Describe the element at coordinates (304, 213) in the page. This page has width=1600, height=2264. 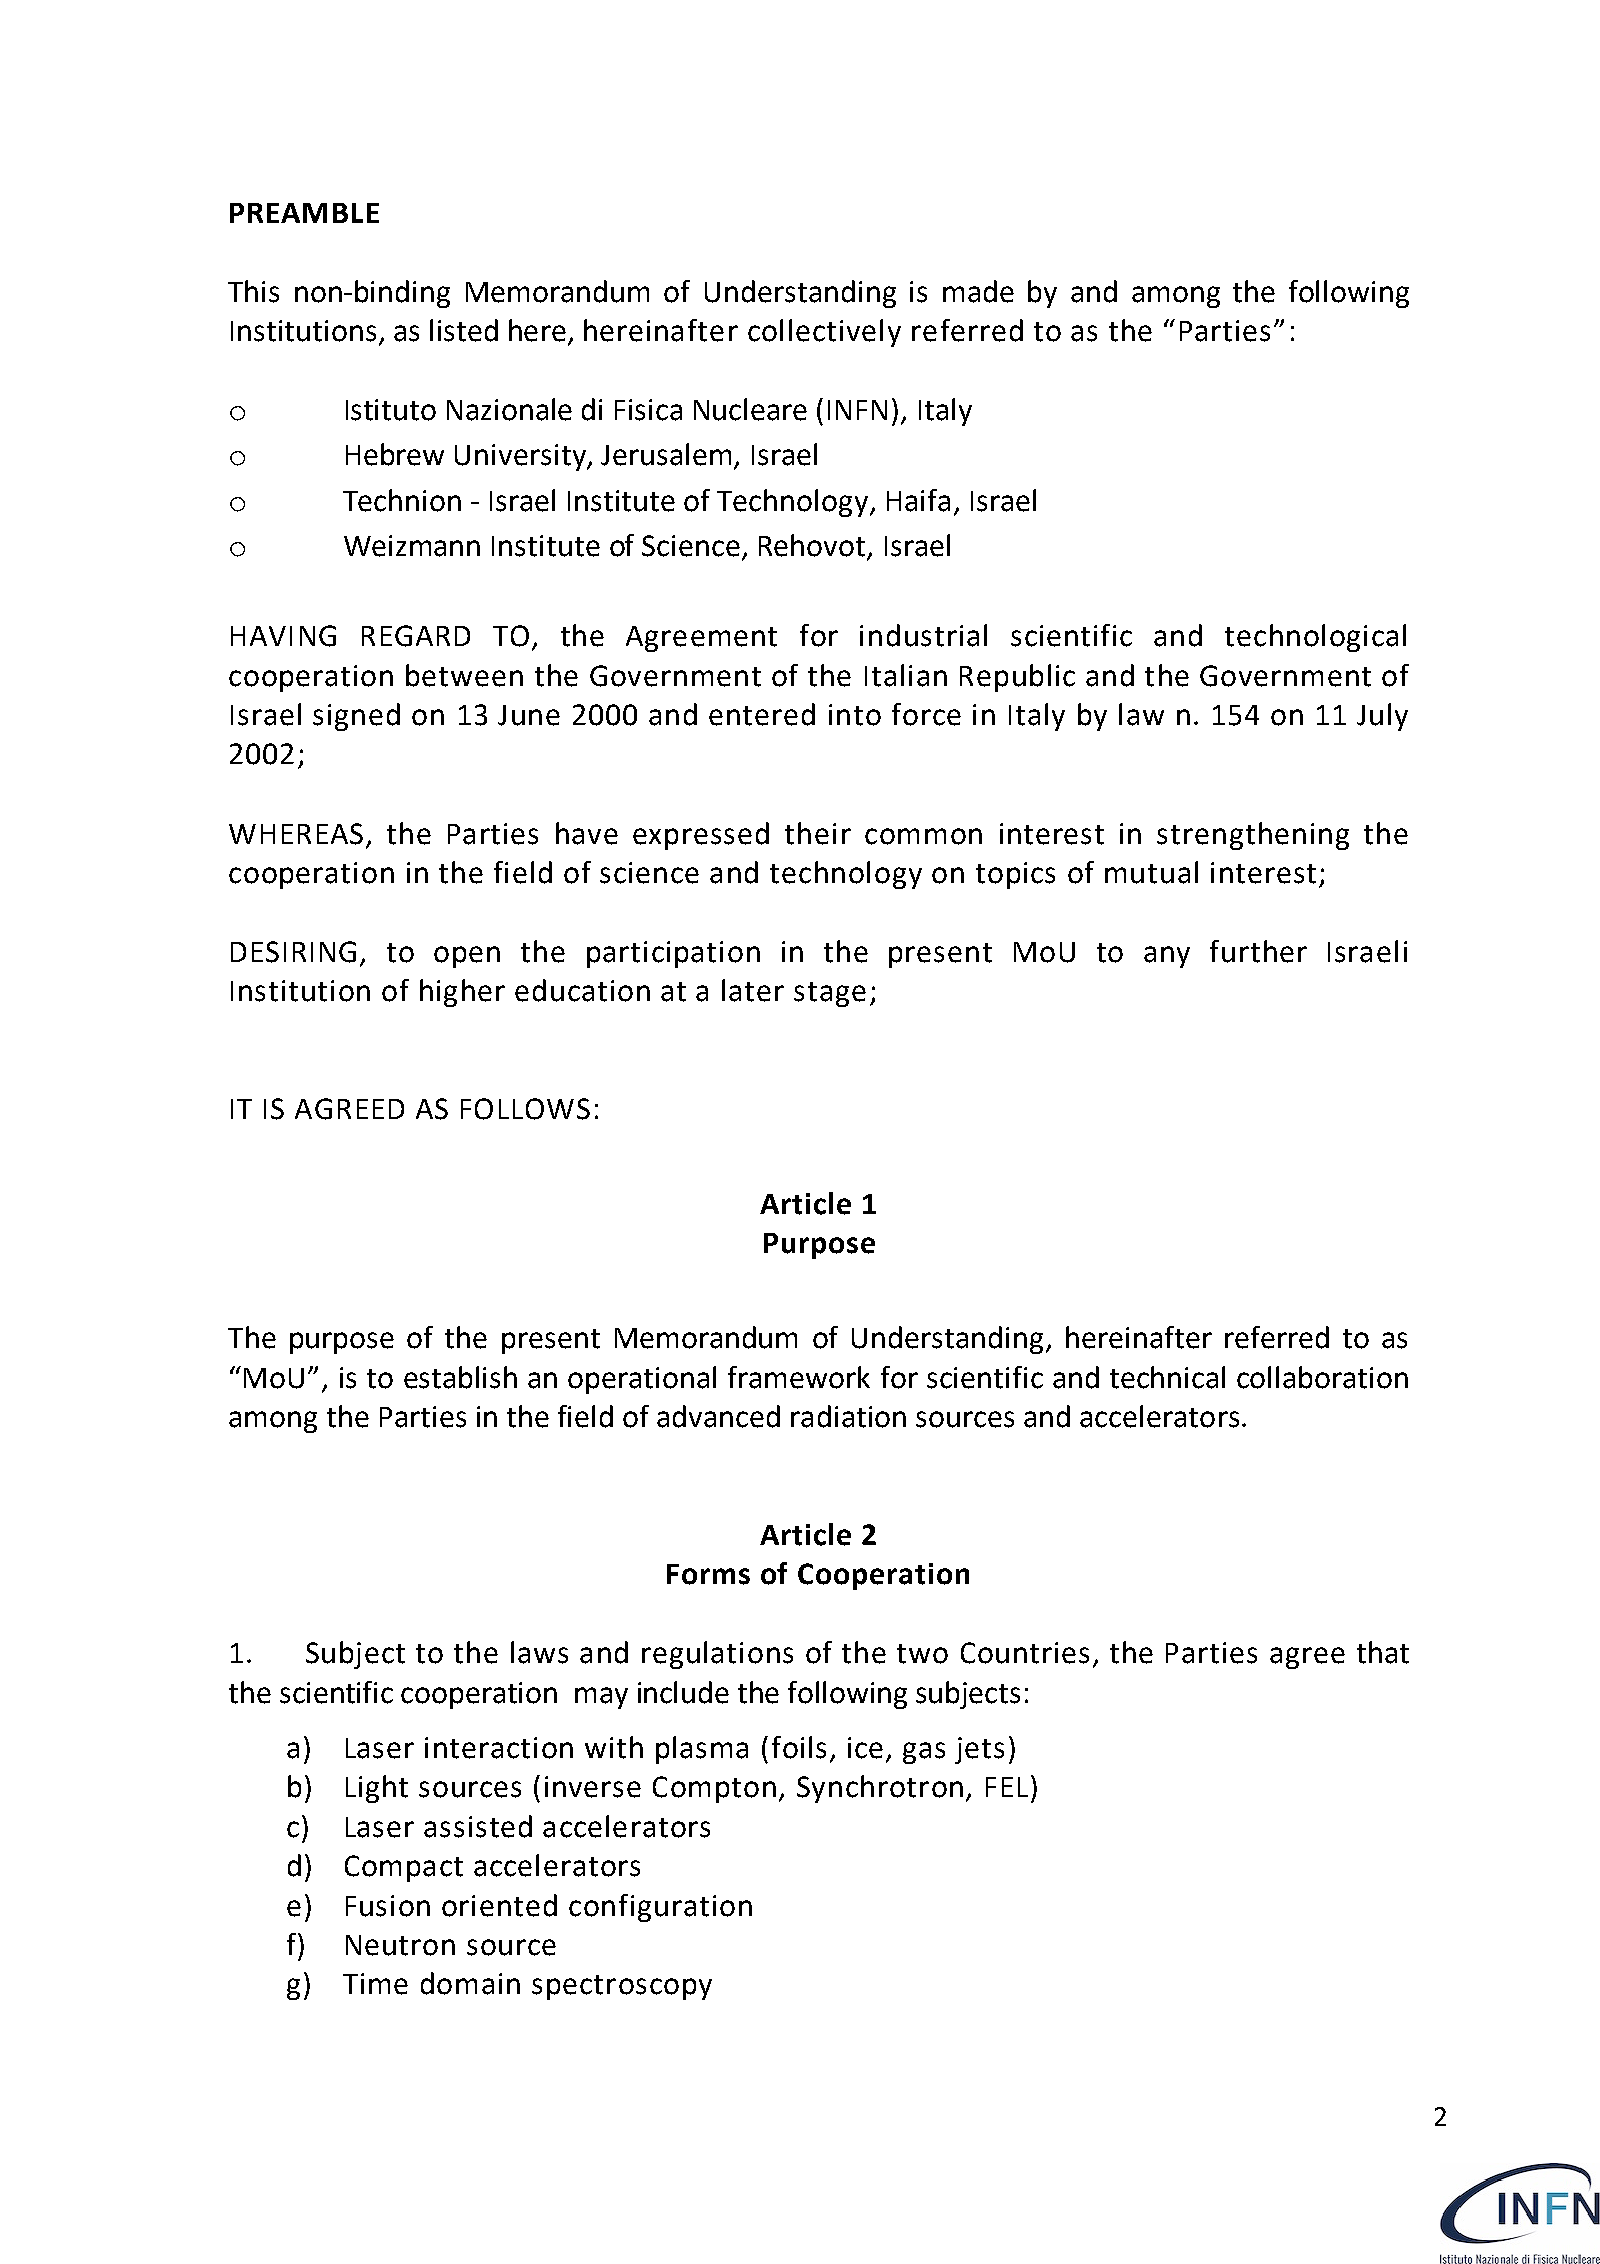
I see `PREAMBLE` at that location.
